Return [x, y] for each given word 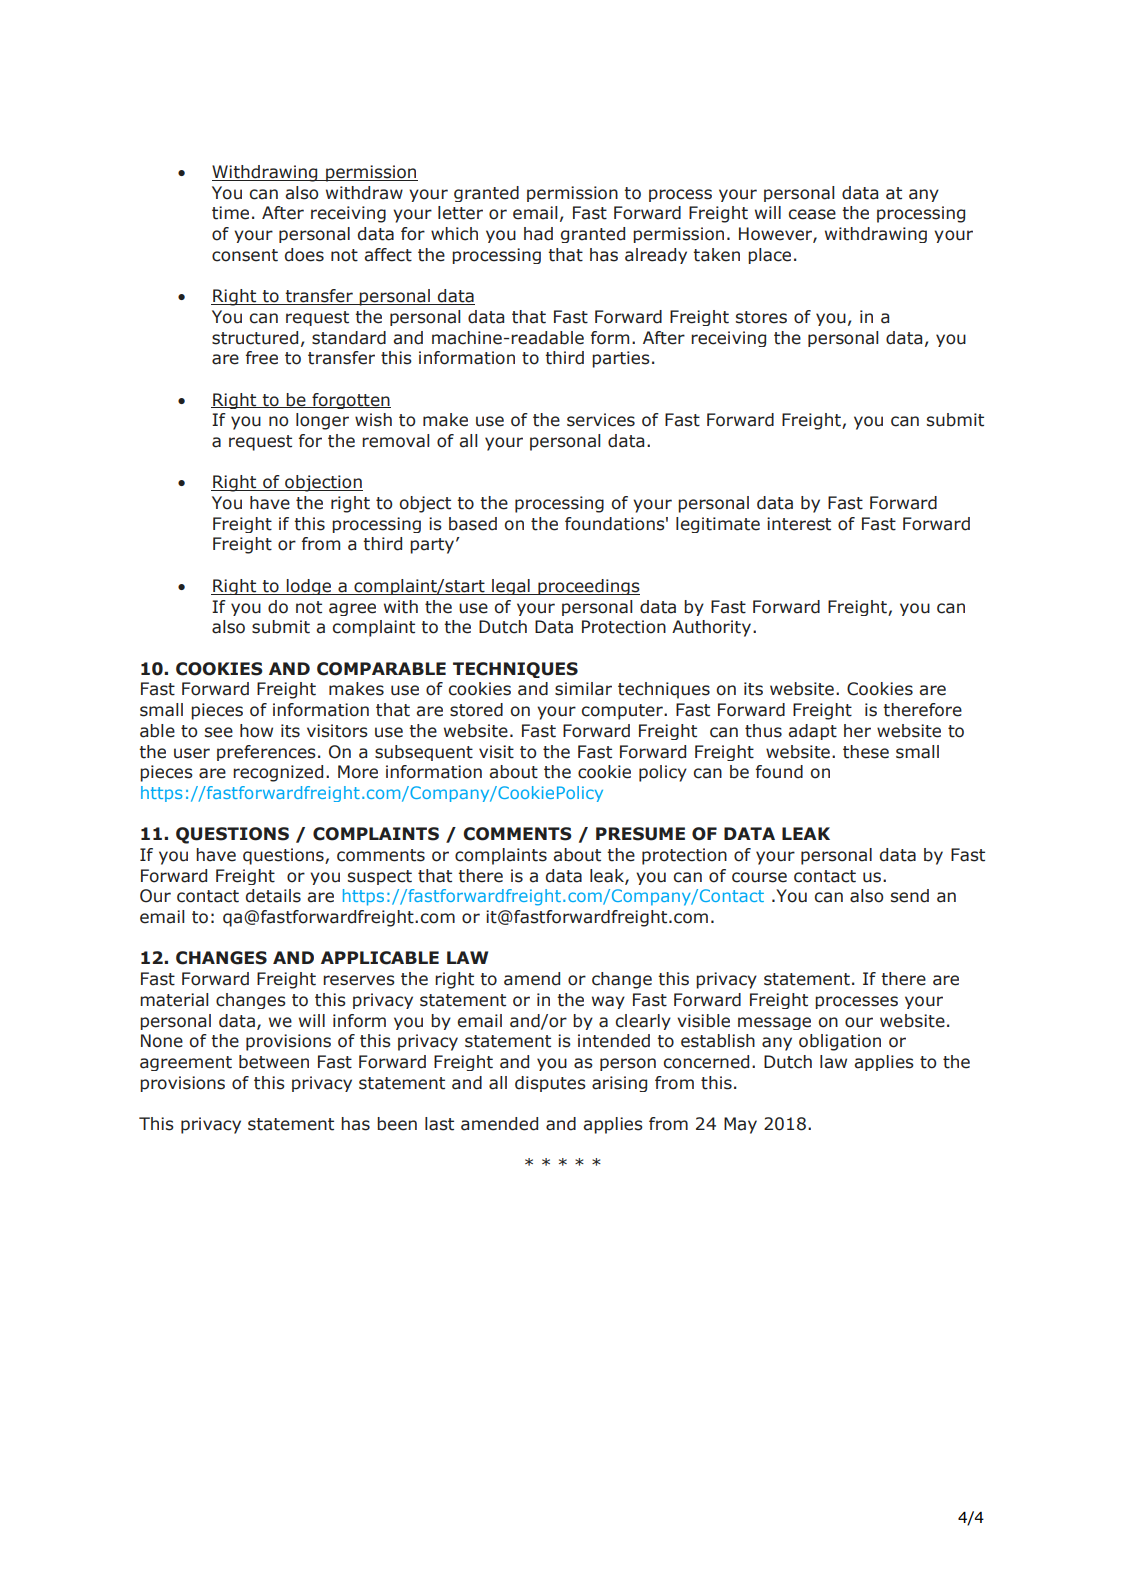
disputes [550, 1084]
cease [812, 214]
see [219, 732]
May [740, 1125]
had [538, 234]
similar [583, 689]
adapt [812, 732]
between [274, 1062]
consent [245, 255]
